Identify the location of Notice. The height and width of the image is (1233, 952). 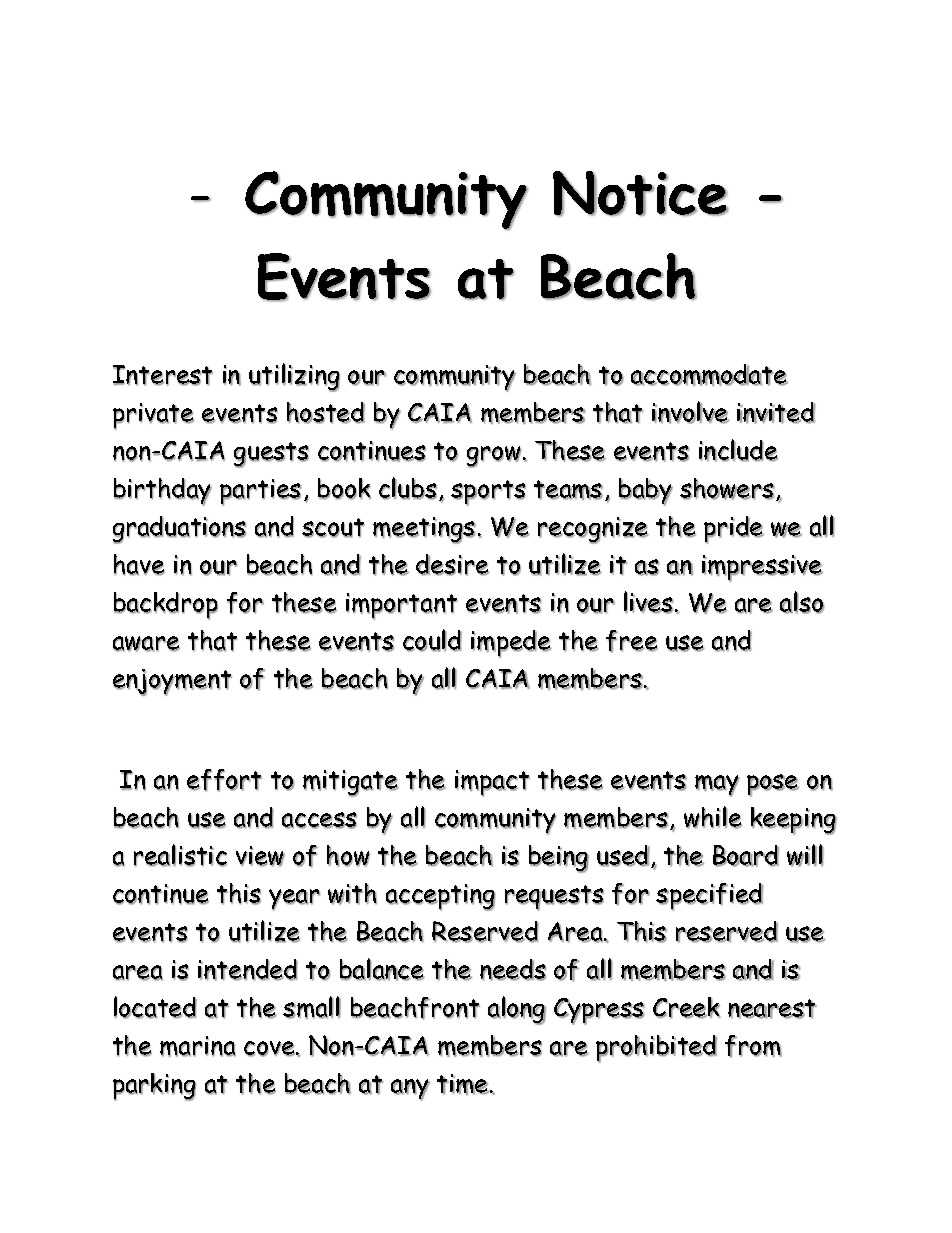
(641, 194).
